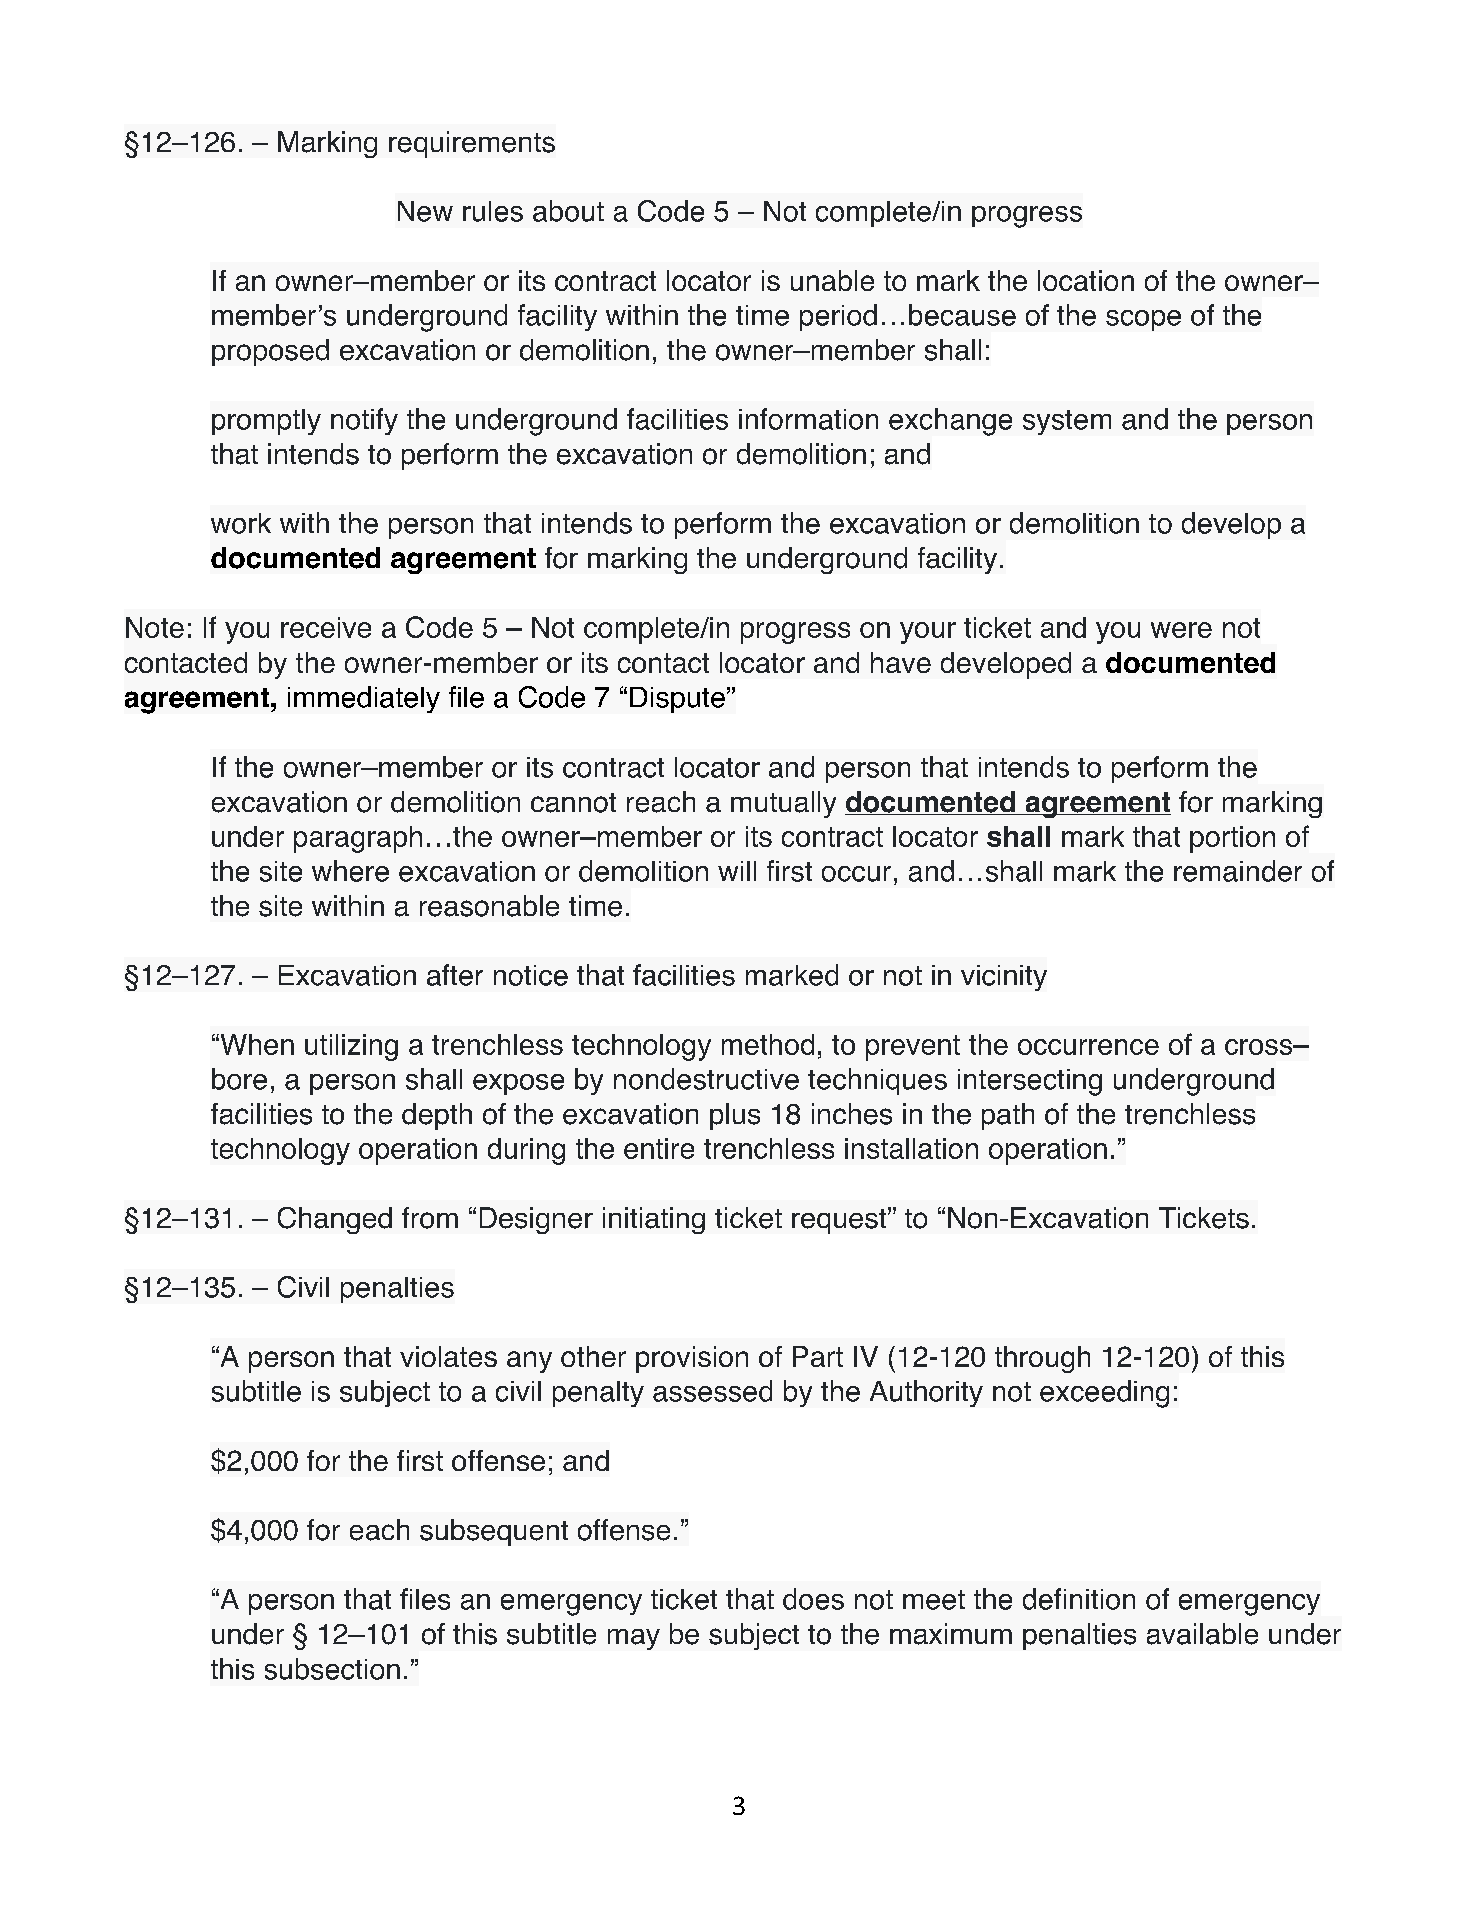  I want to click on initiating, so click(654, 1220).
